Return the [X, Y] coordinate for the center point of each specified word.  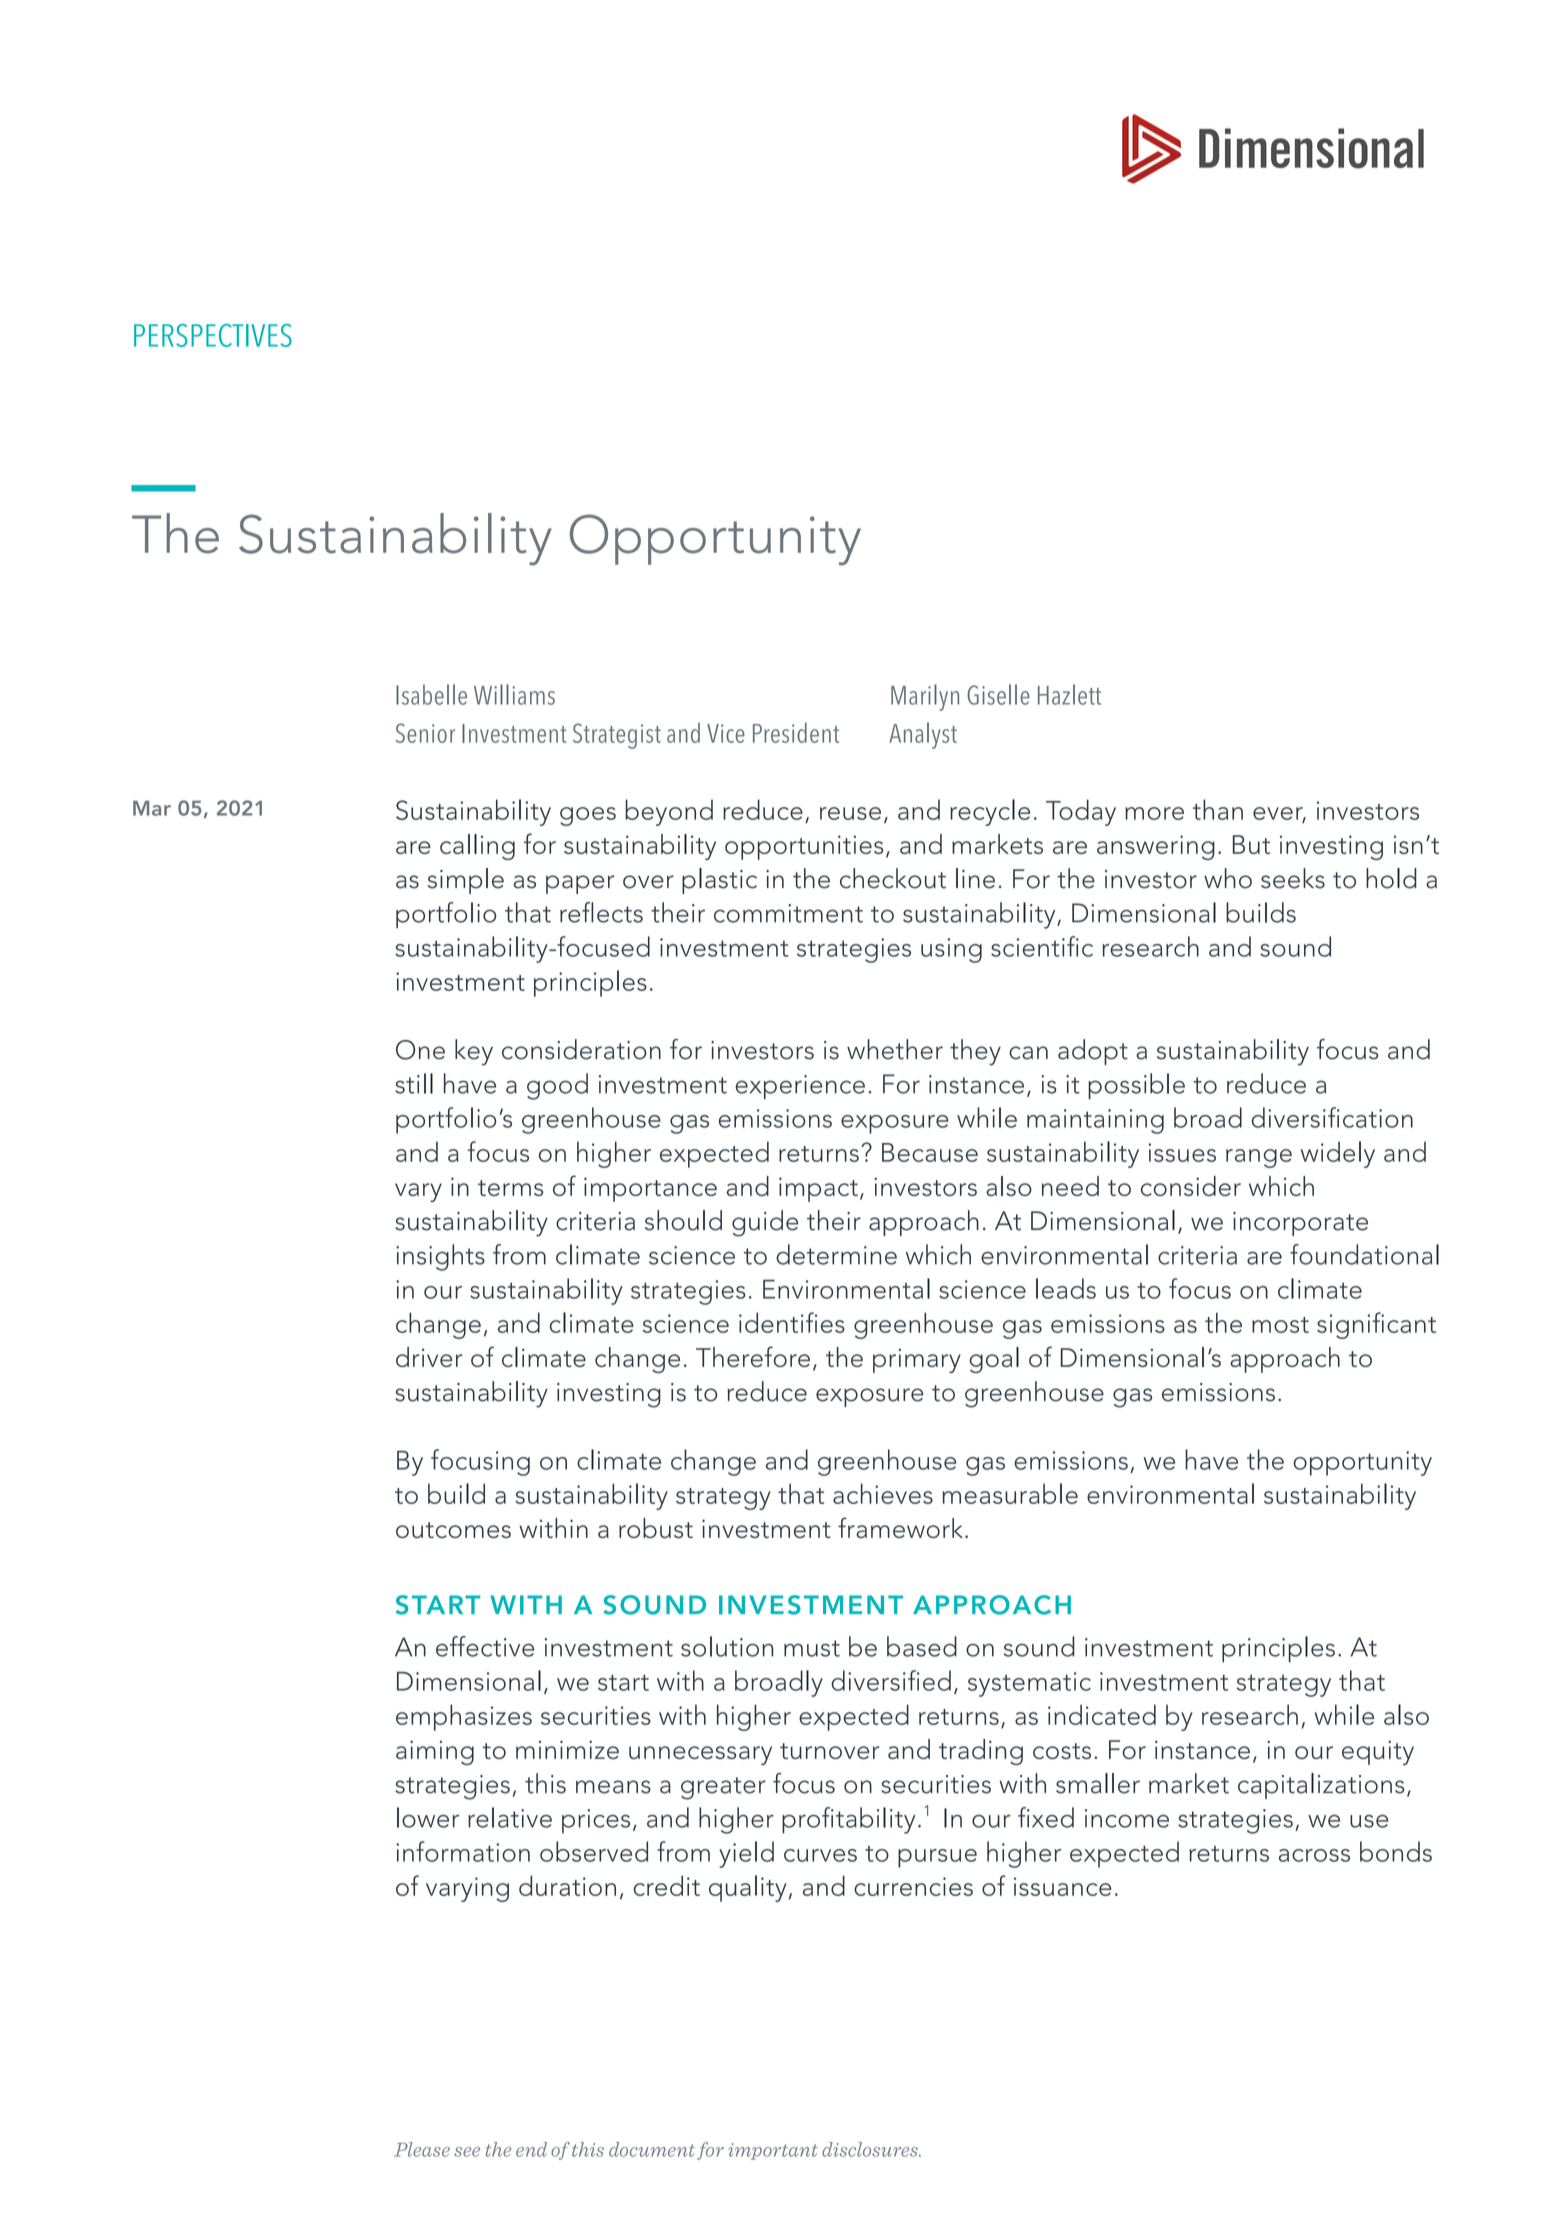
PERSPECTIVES [213, 335]
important [773, 2151]
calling [477, 847]
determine [836, 1254]
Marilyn [925, 697]
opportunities [804, 847]
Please [422, 2149]
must [812, 1648]
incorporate [1300, 1224]
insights [440, 1257]
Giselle [998, 694]
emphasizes [464, 1717]
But [1251, 844]
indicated [1102, 1714]
